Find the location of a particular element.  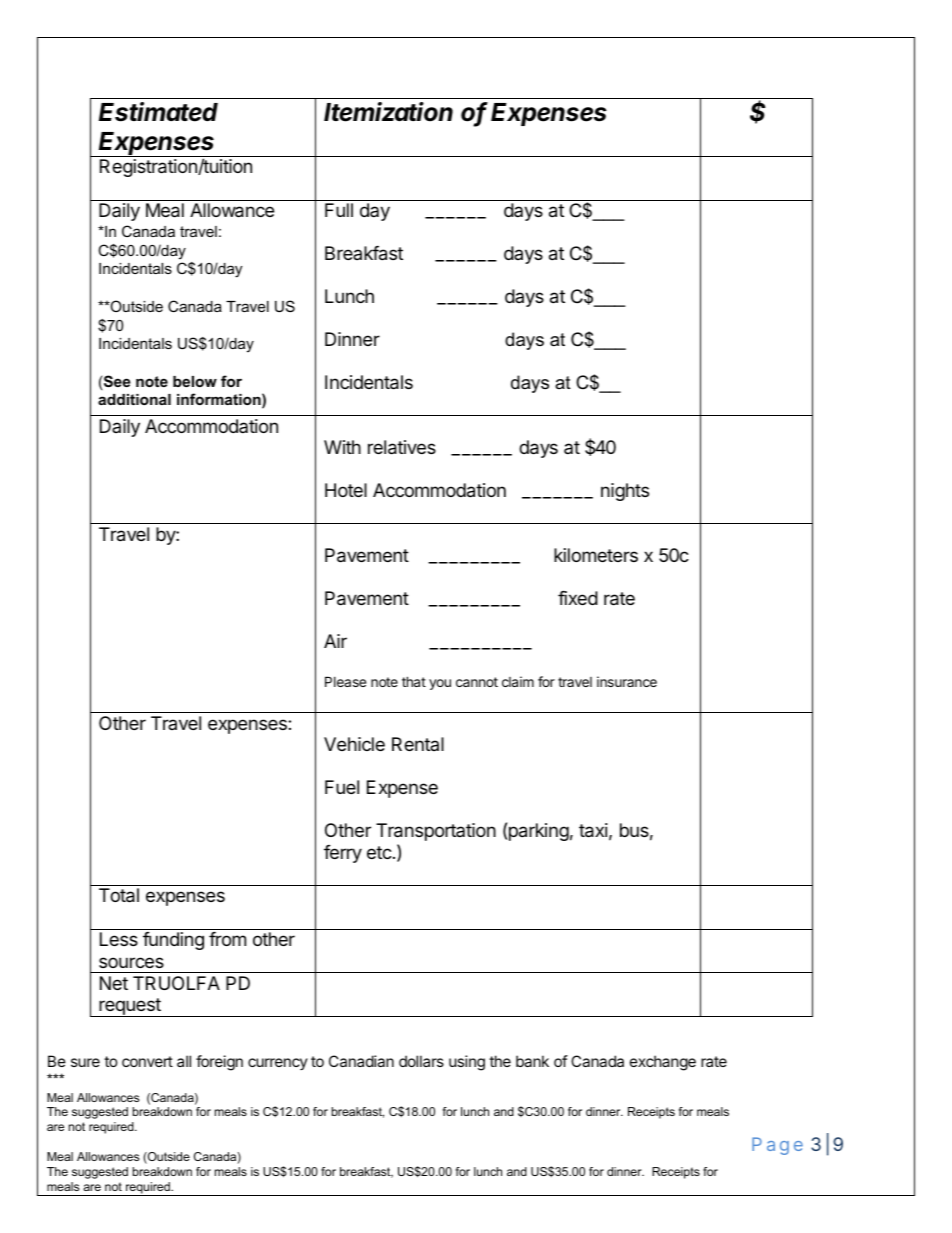

convert is located at coordinates (147, 1061).
